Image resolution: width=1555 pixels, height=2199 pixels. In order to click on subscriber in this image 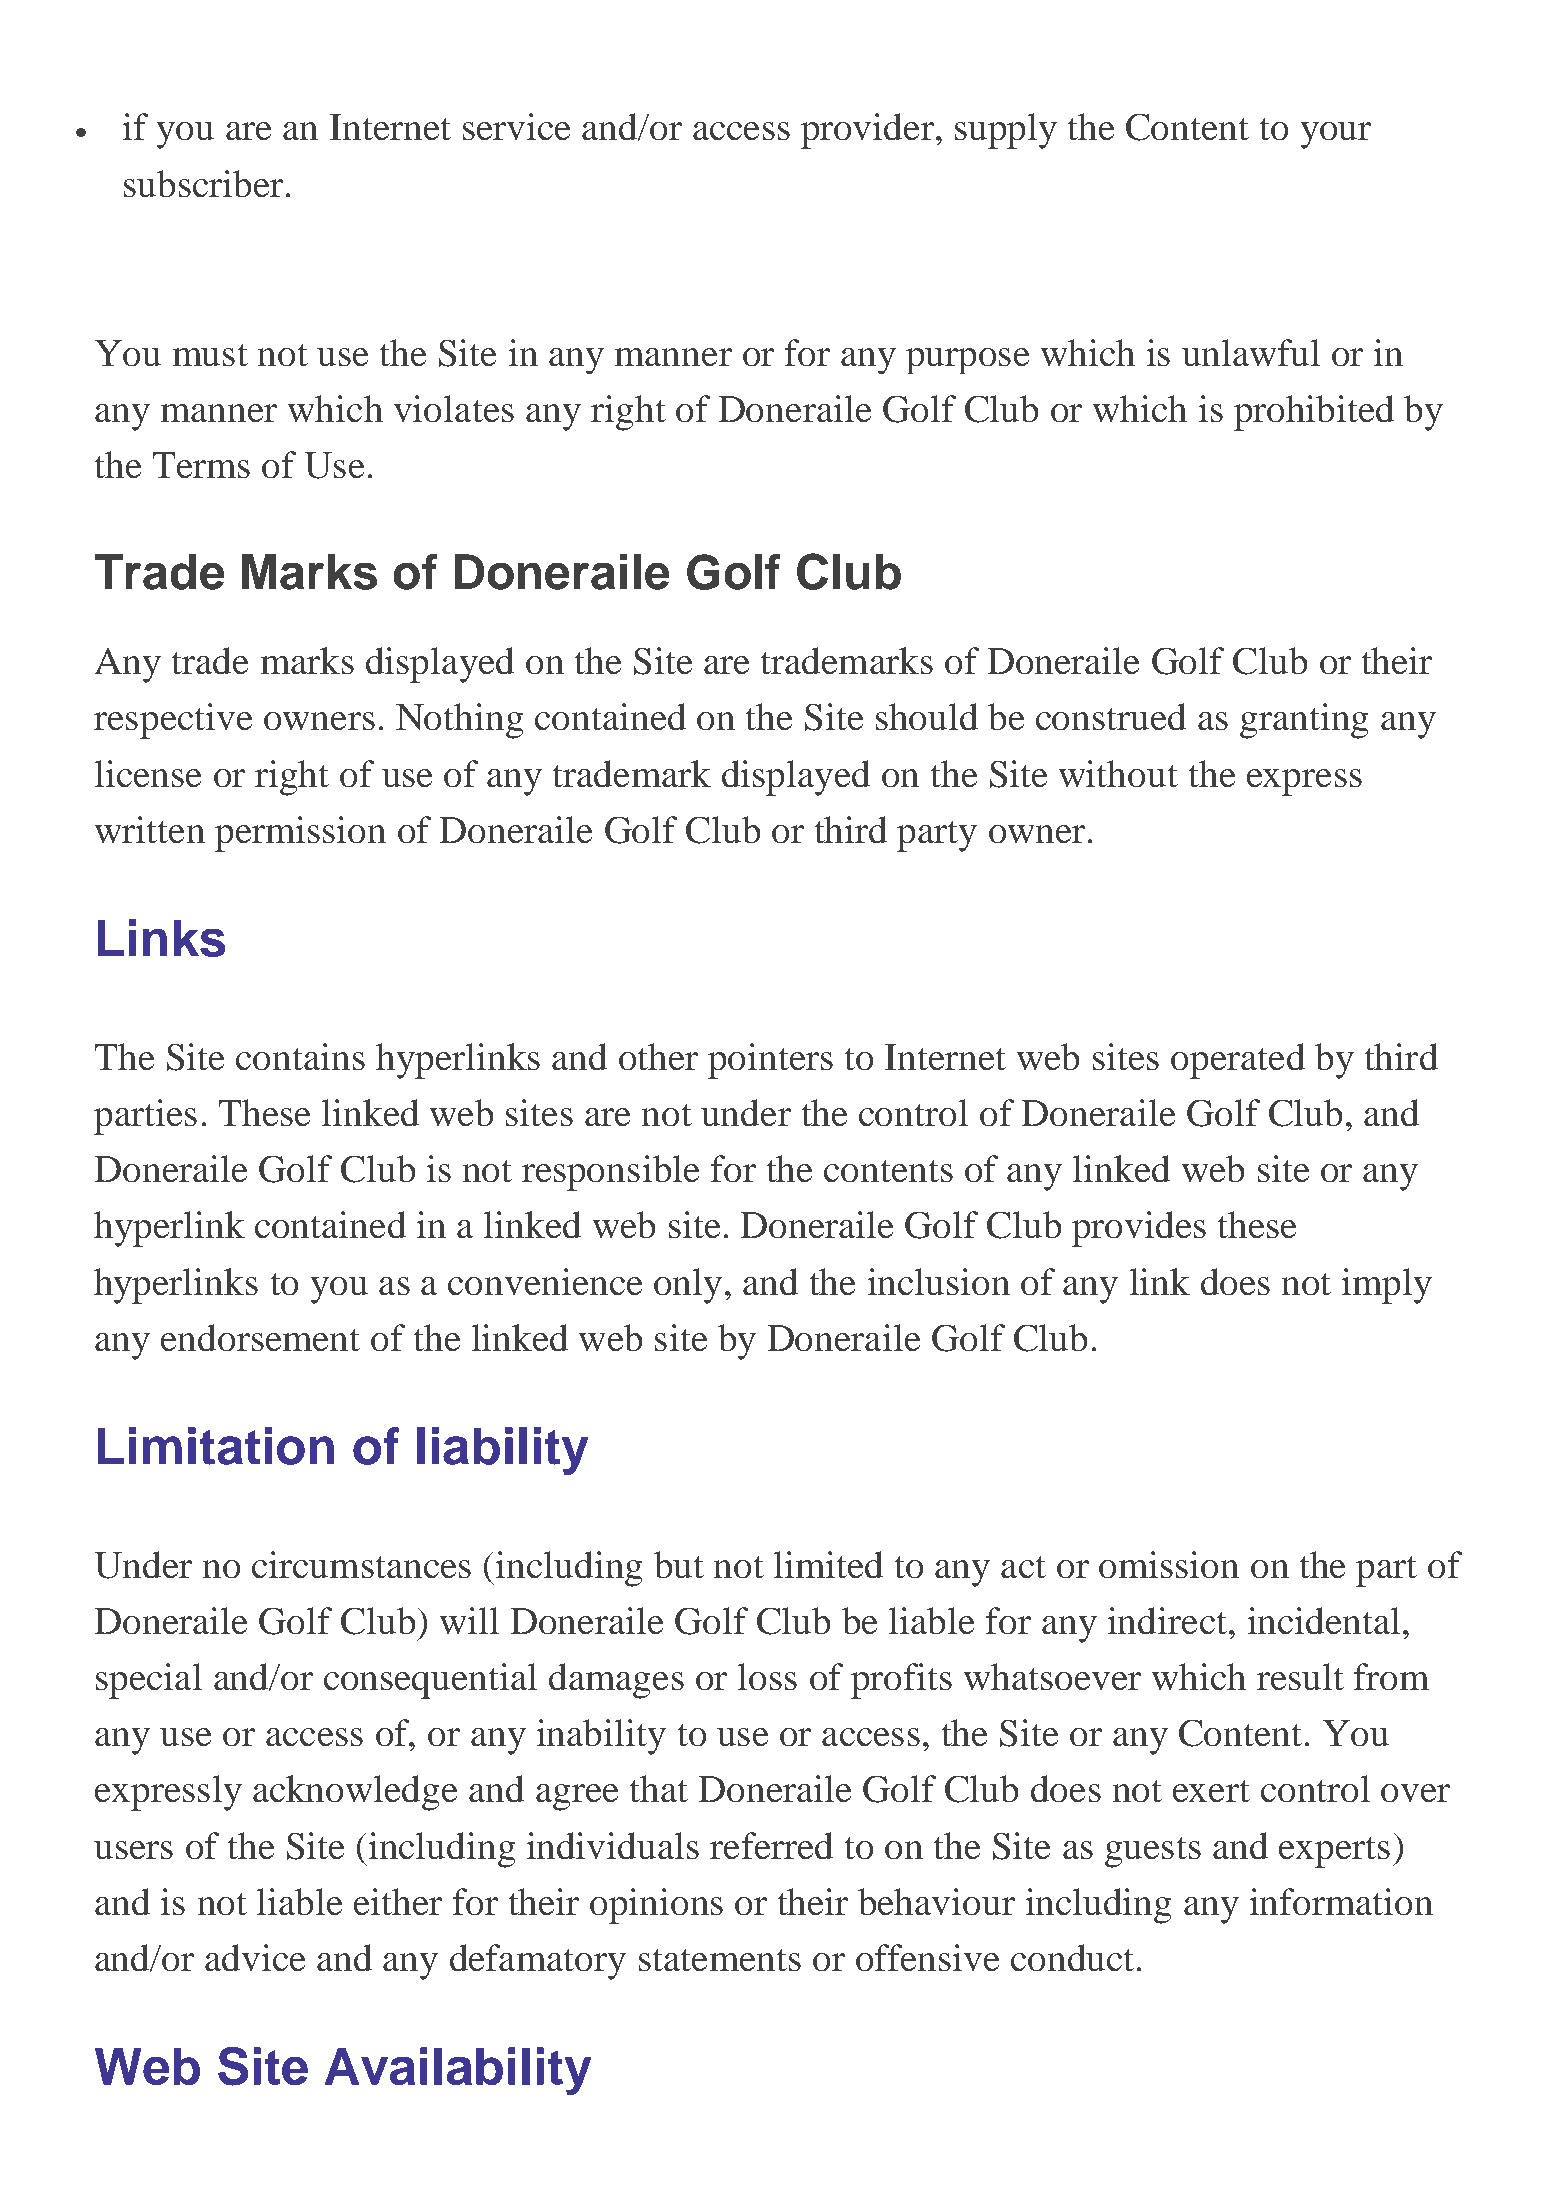, I will do `click(203, 183)`.
